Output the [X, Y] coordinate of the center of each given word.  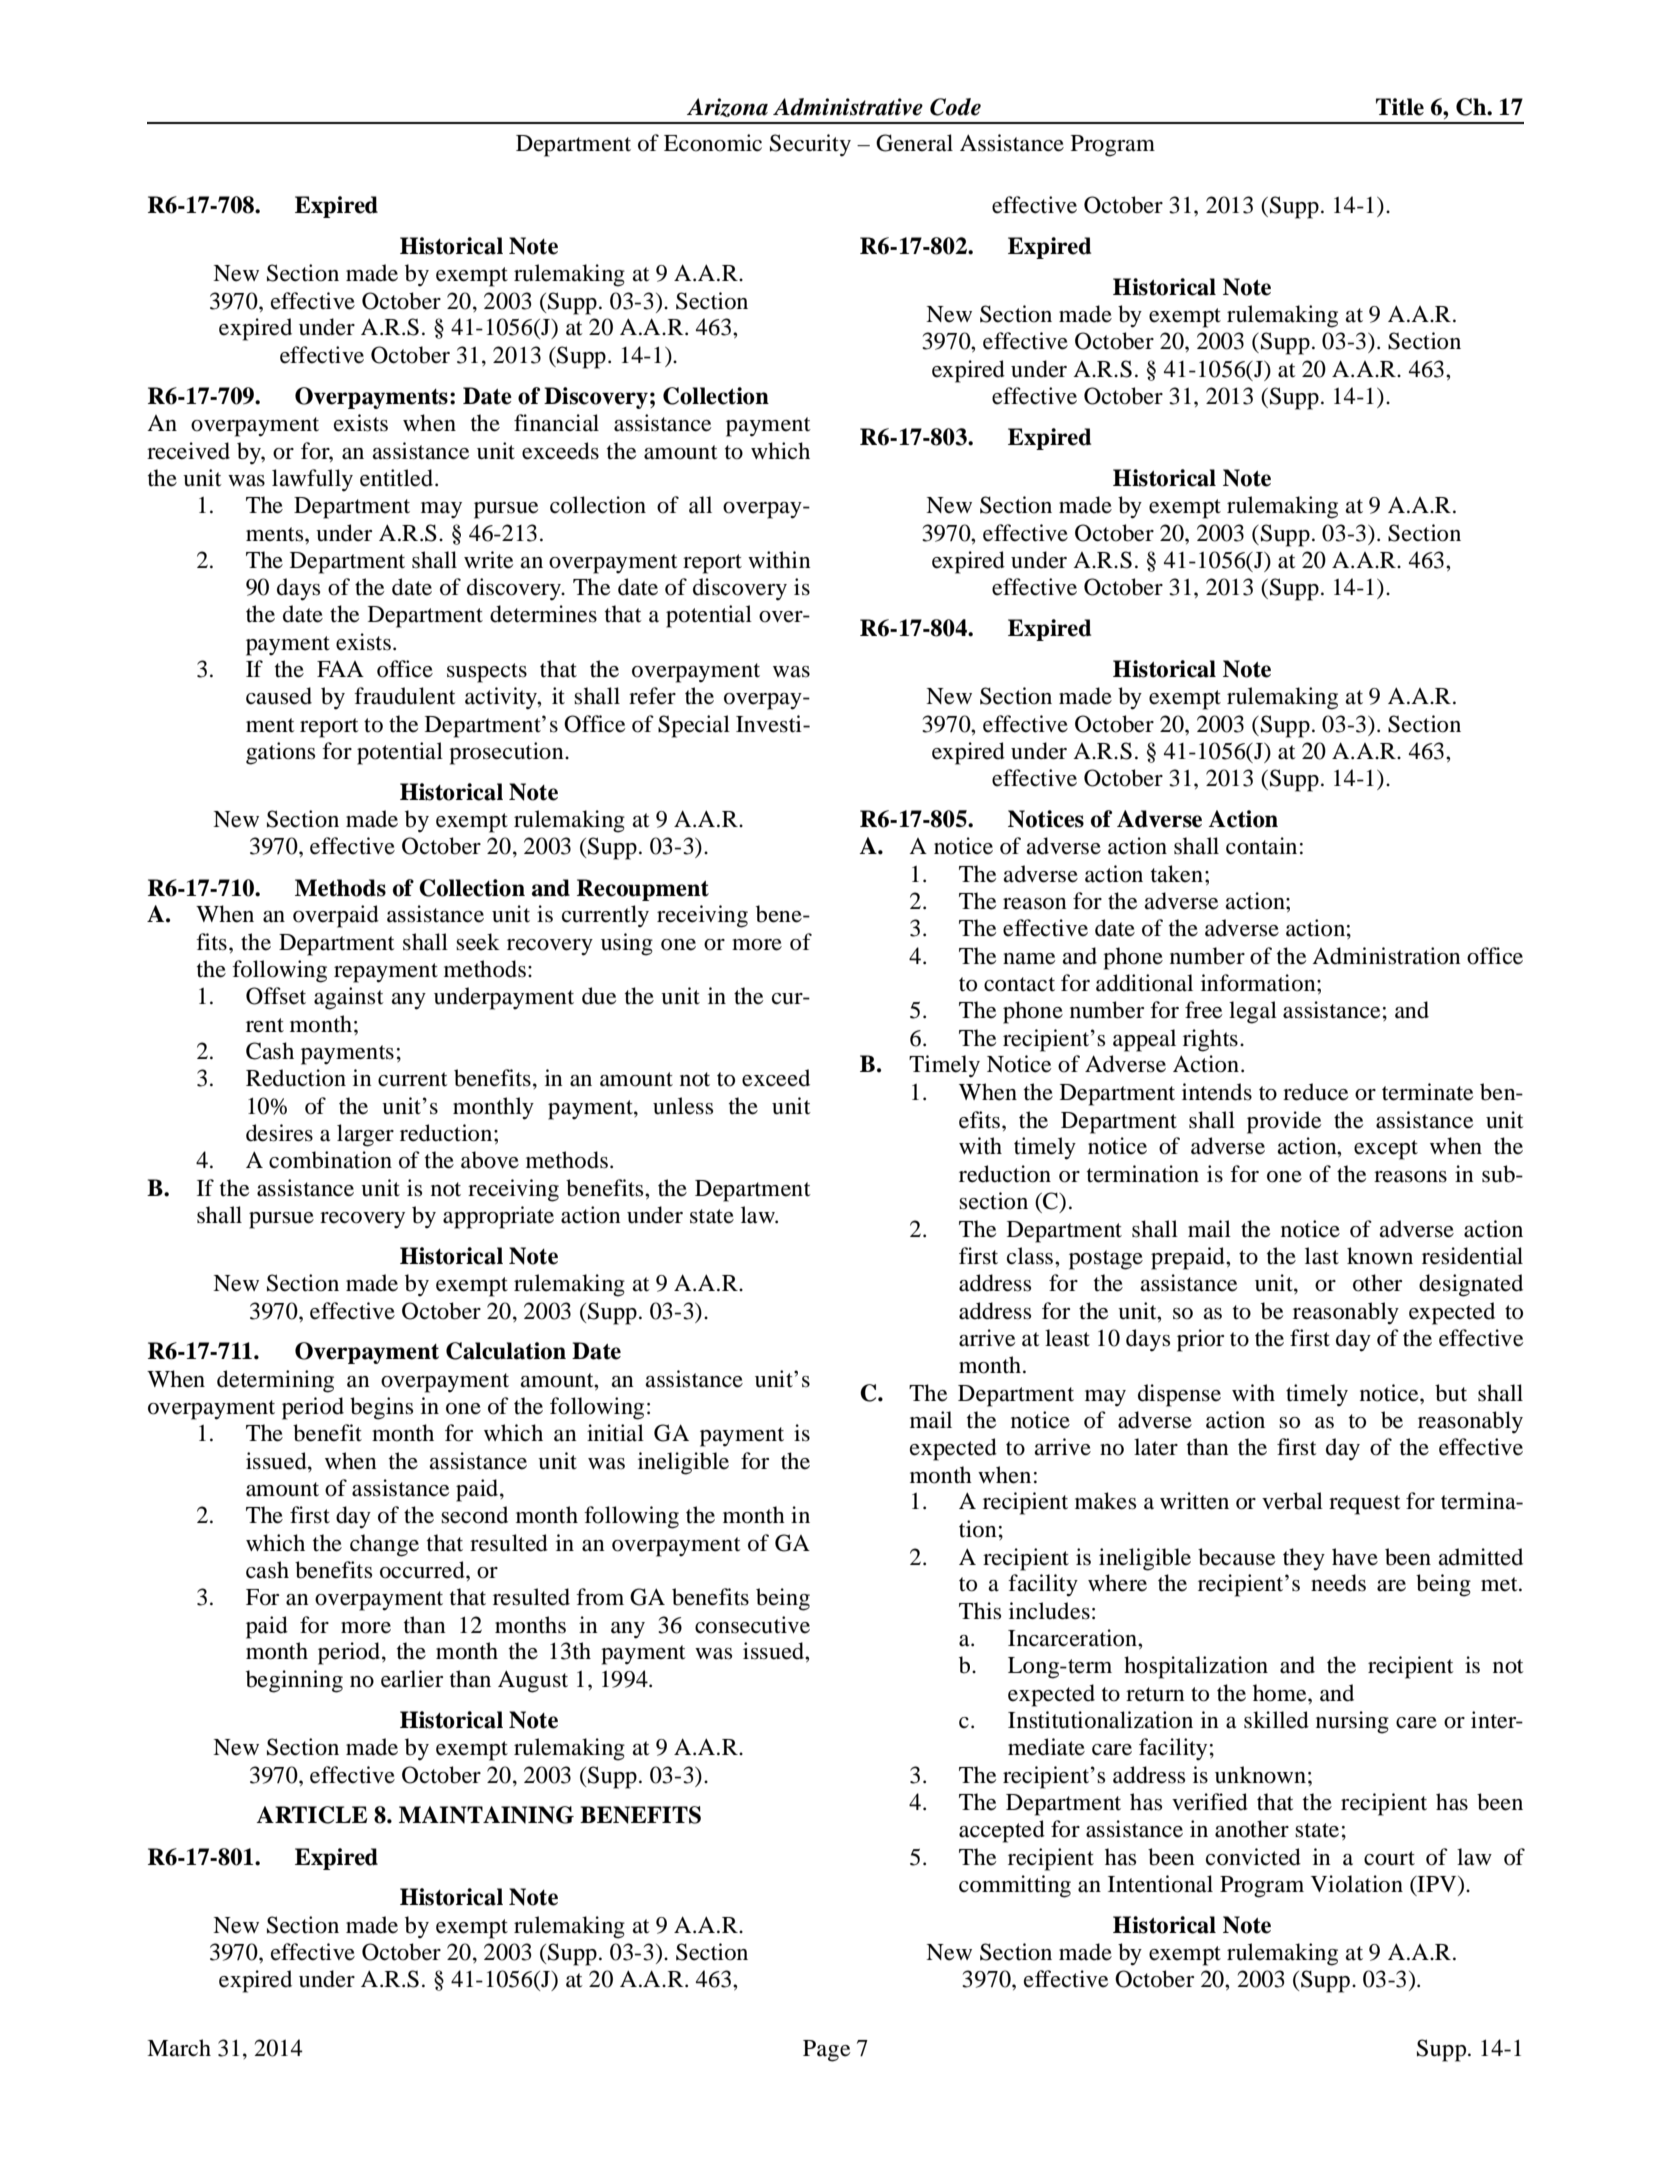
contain [1261, 846]
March [179, 2048]
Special [694, 726]
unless [683, 1106]
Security [810, 145]
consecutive [752, 1625]
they [1304, 1559]
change [384, 1545]
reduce [1316, 1092]
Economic [713, 143]
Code [955, 107]
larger [365, 1135]
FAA [340, 668]
